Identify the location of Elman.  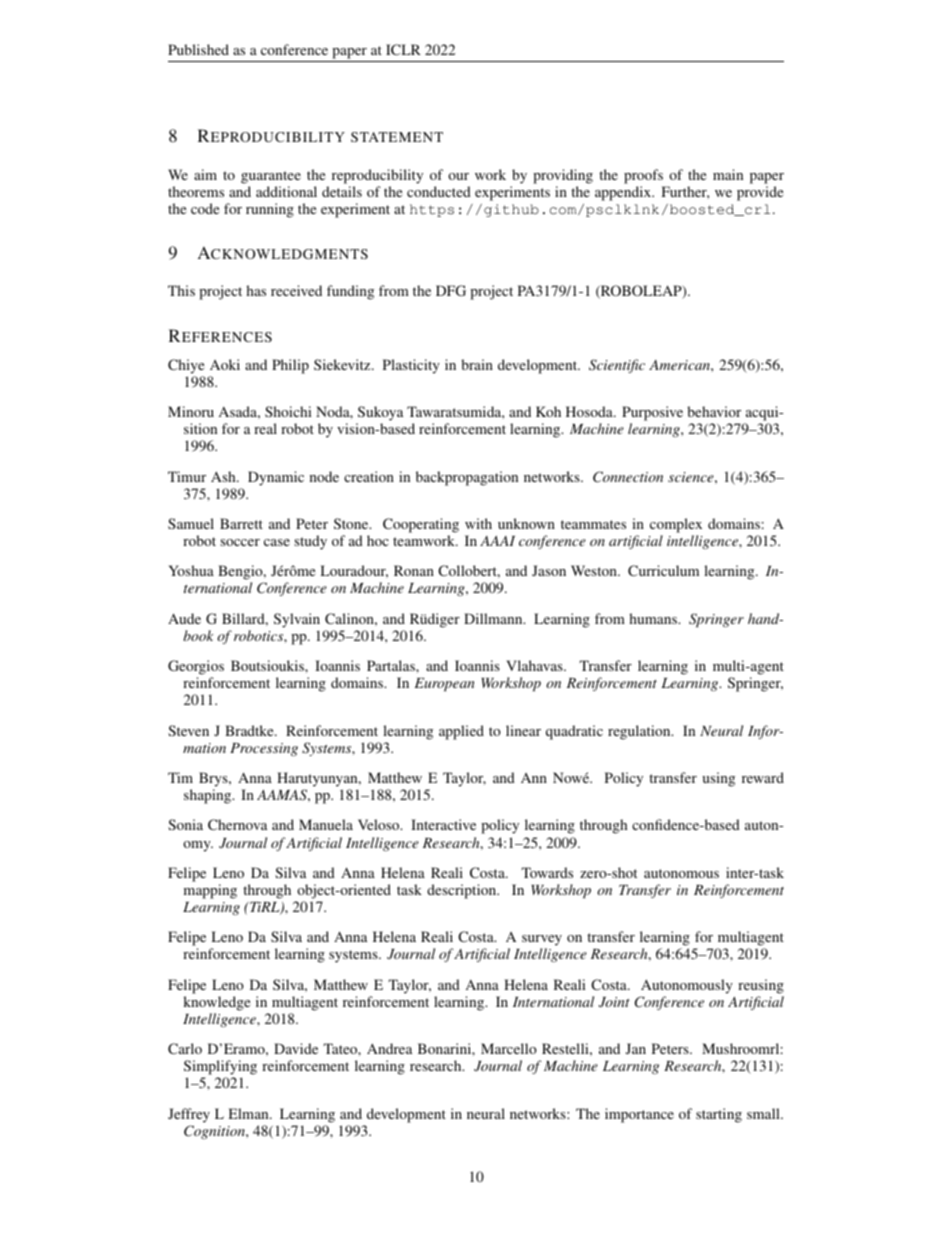
(250, 1113).
